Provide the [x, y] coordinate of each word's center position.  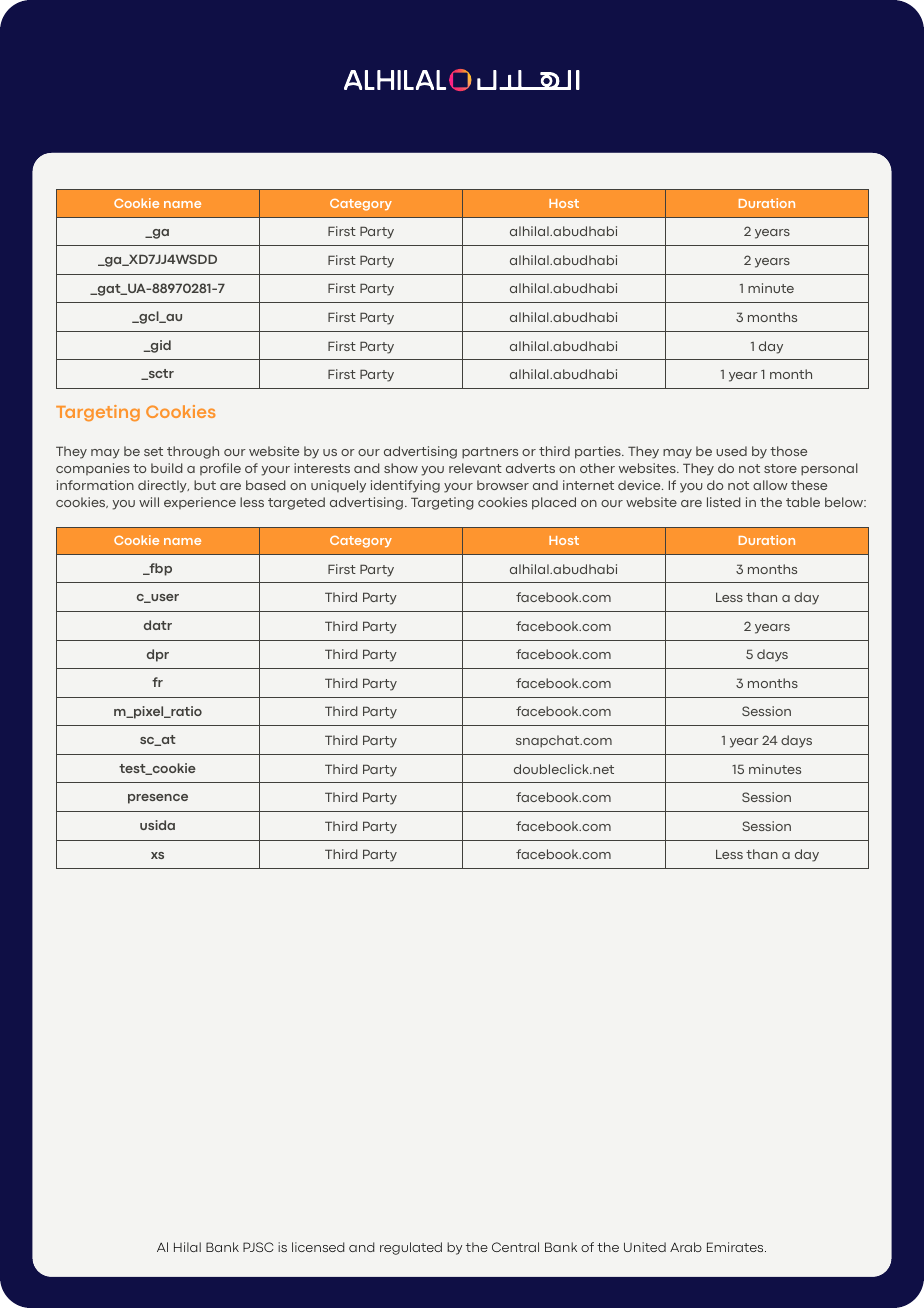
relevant [475, 468]
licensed [318, 1247]
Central [515, 1247]
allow [770, 485]
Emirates [736, 1247]
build [167, 468]
